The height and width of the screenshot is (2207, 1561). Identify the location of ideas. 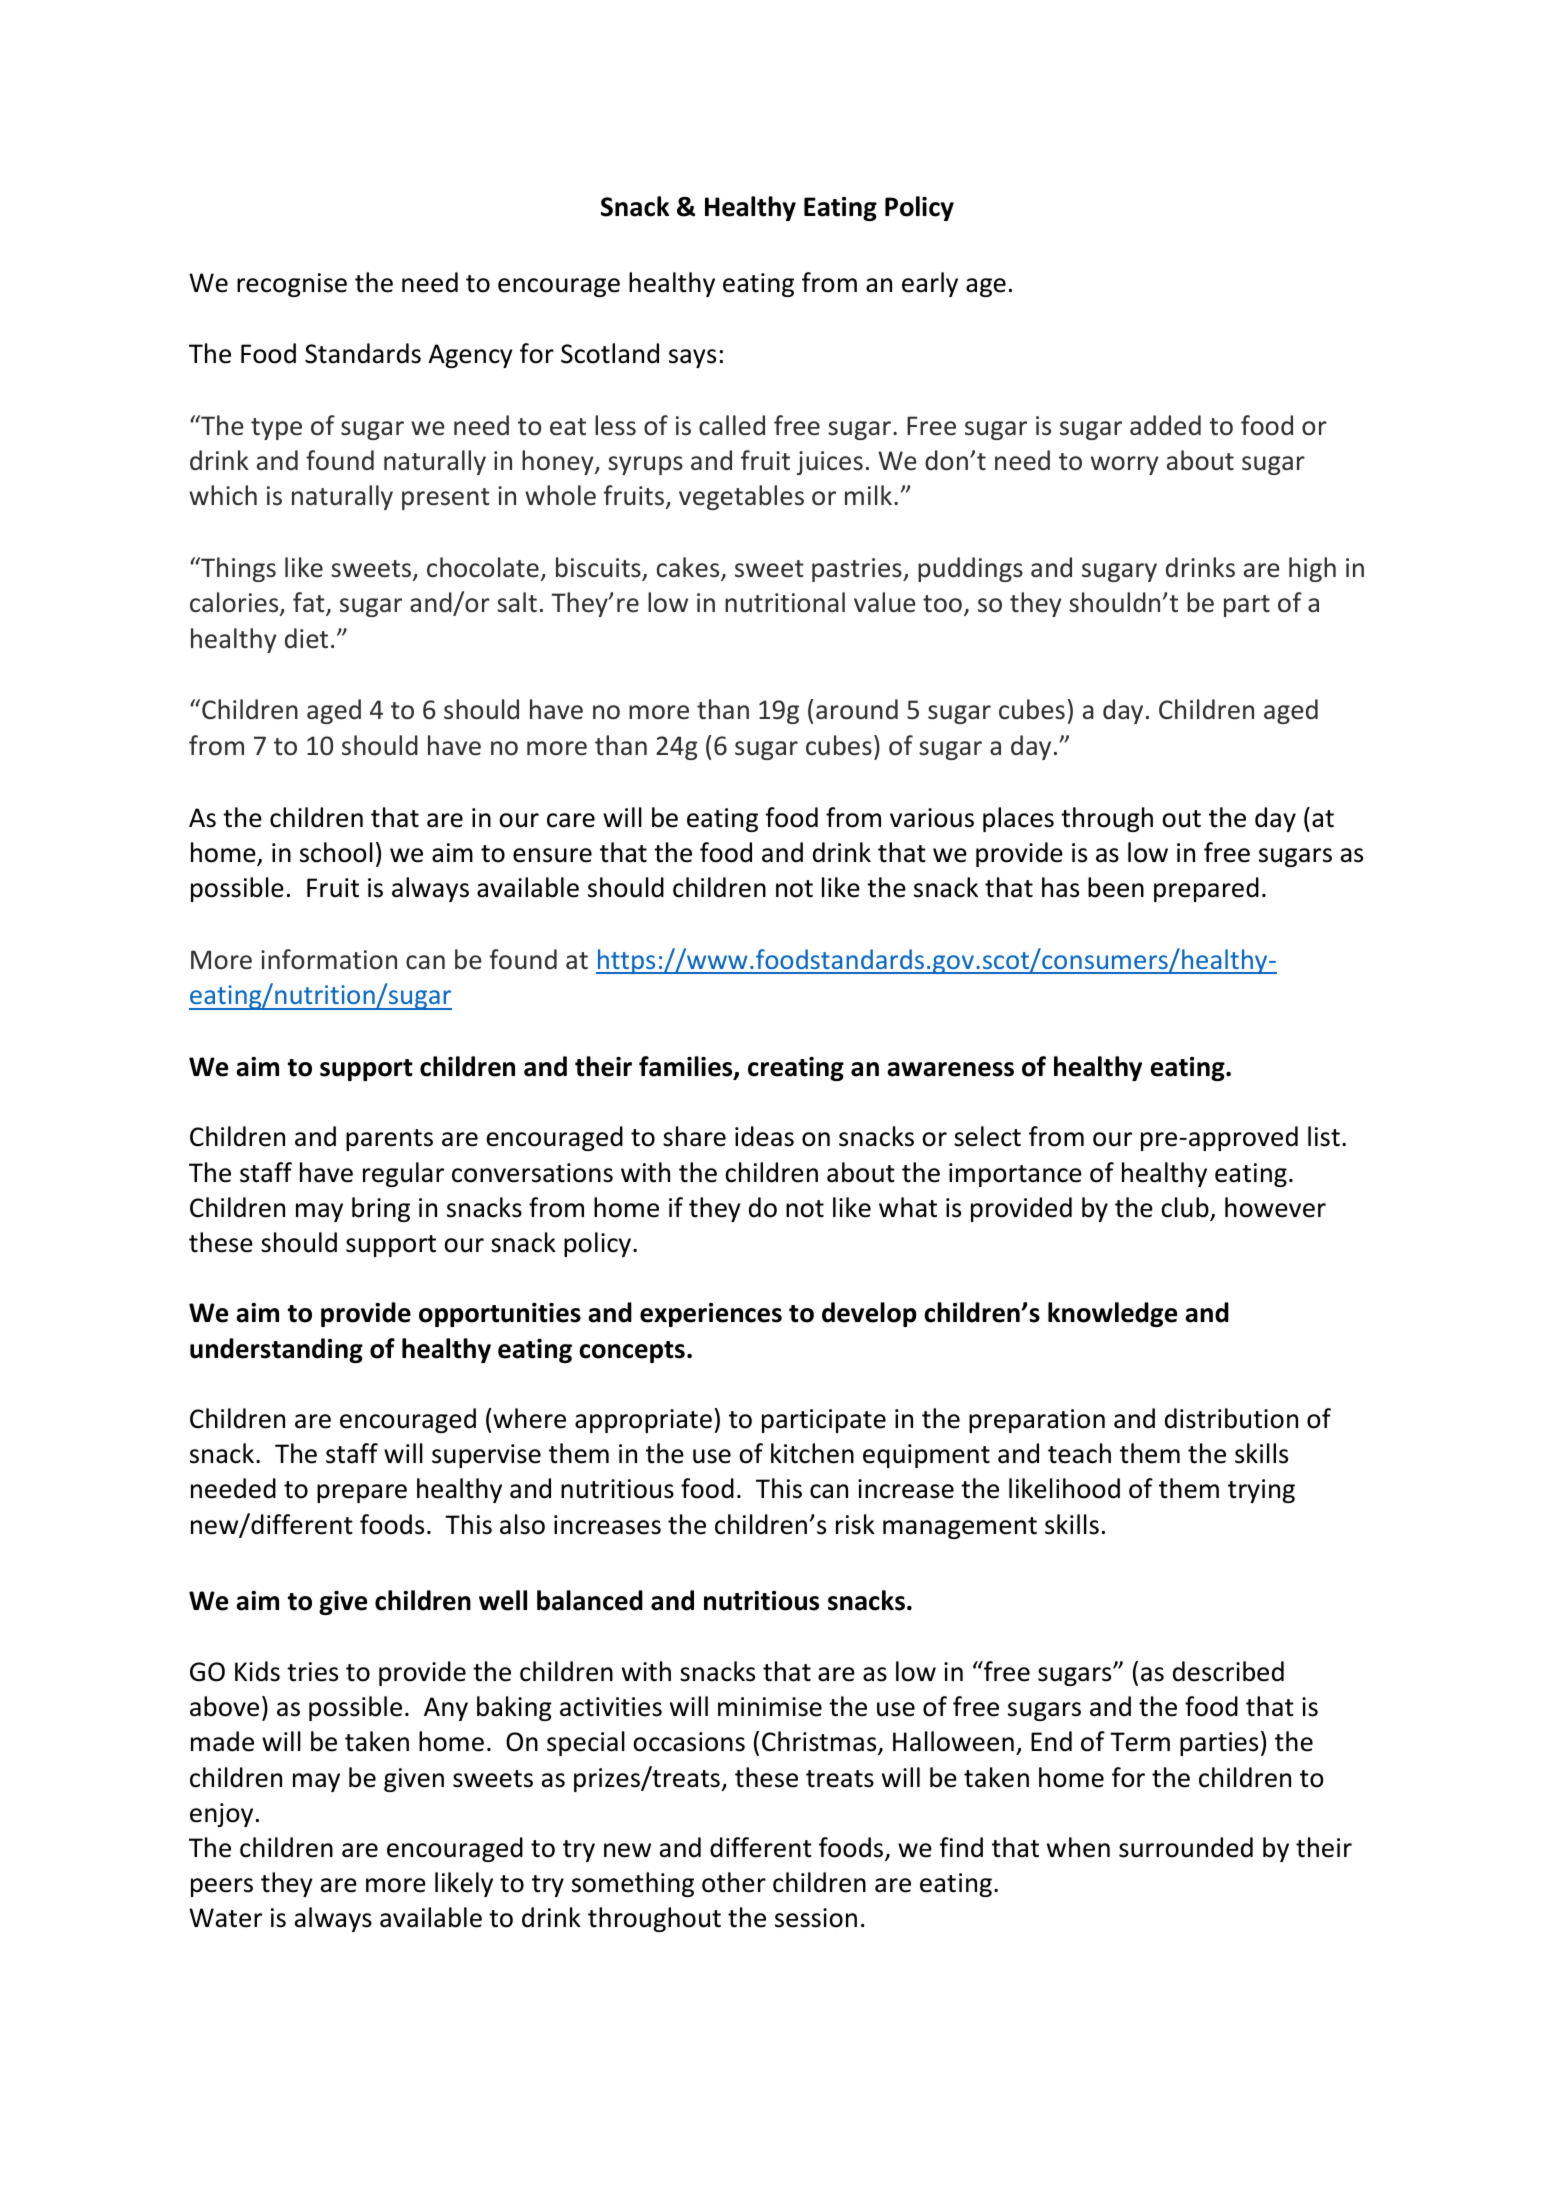
(764, 1136).
